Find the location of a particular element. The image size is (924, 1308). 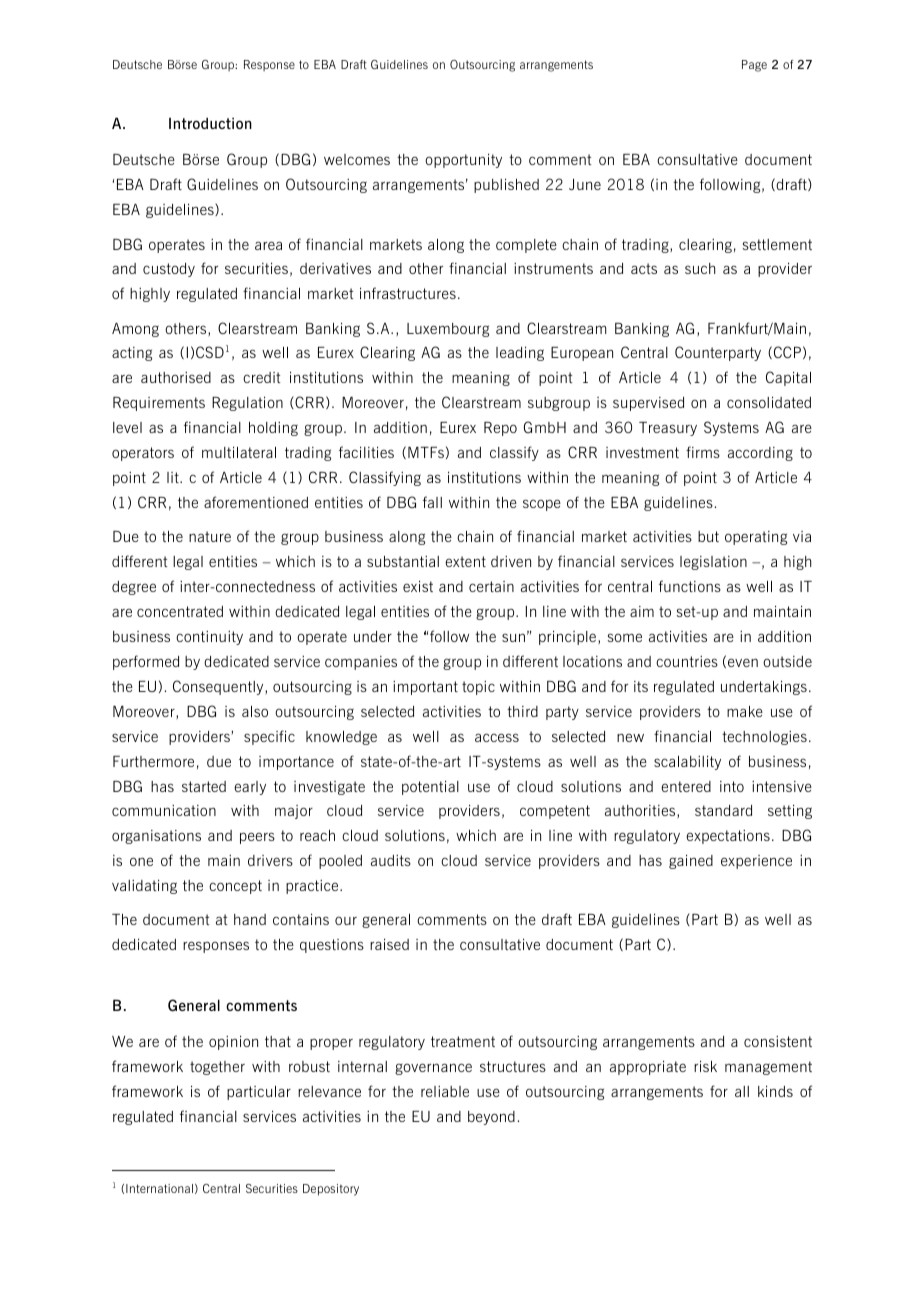

authorised is located at coordinates (176, 377).
